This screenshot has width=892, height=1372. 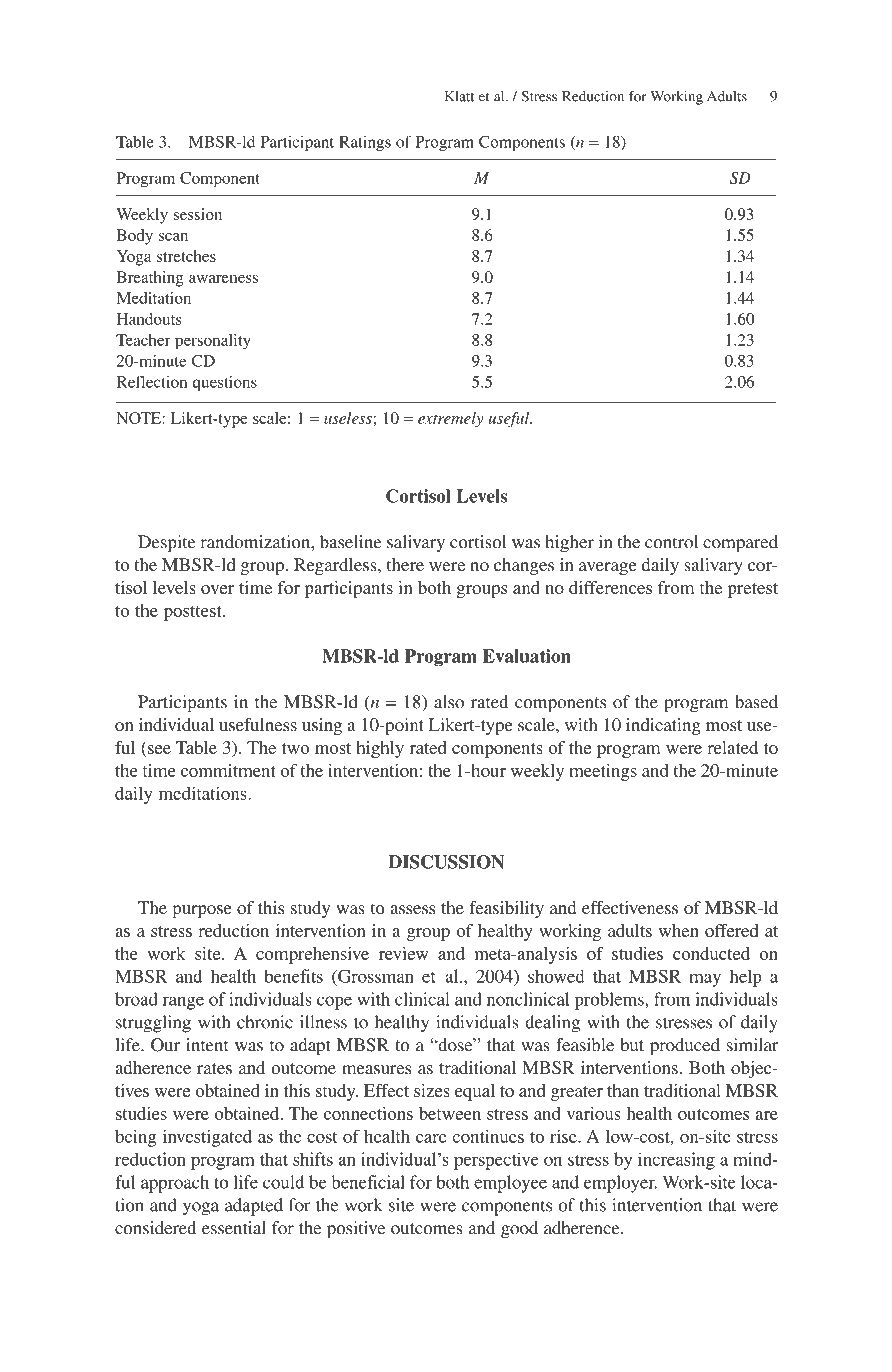 I want to click on purpose, so click(x=202, y=911).
